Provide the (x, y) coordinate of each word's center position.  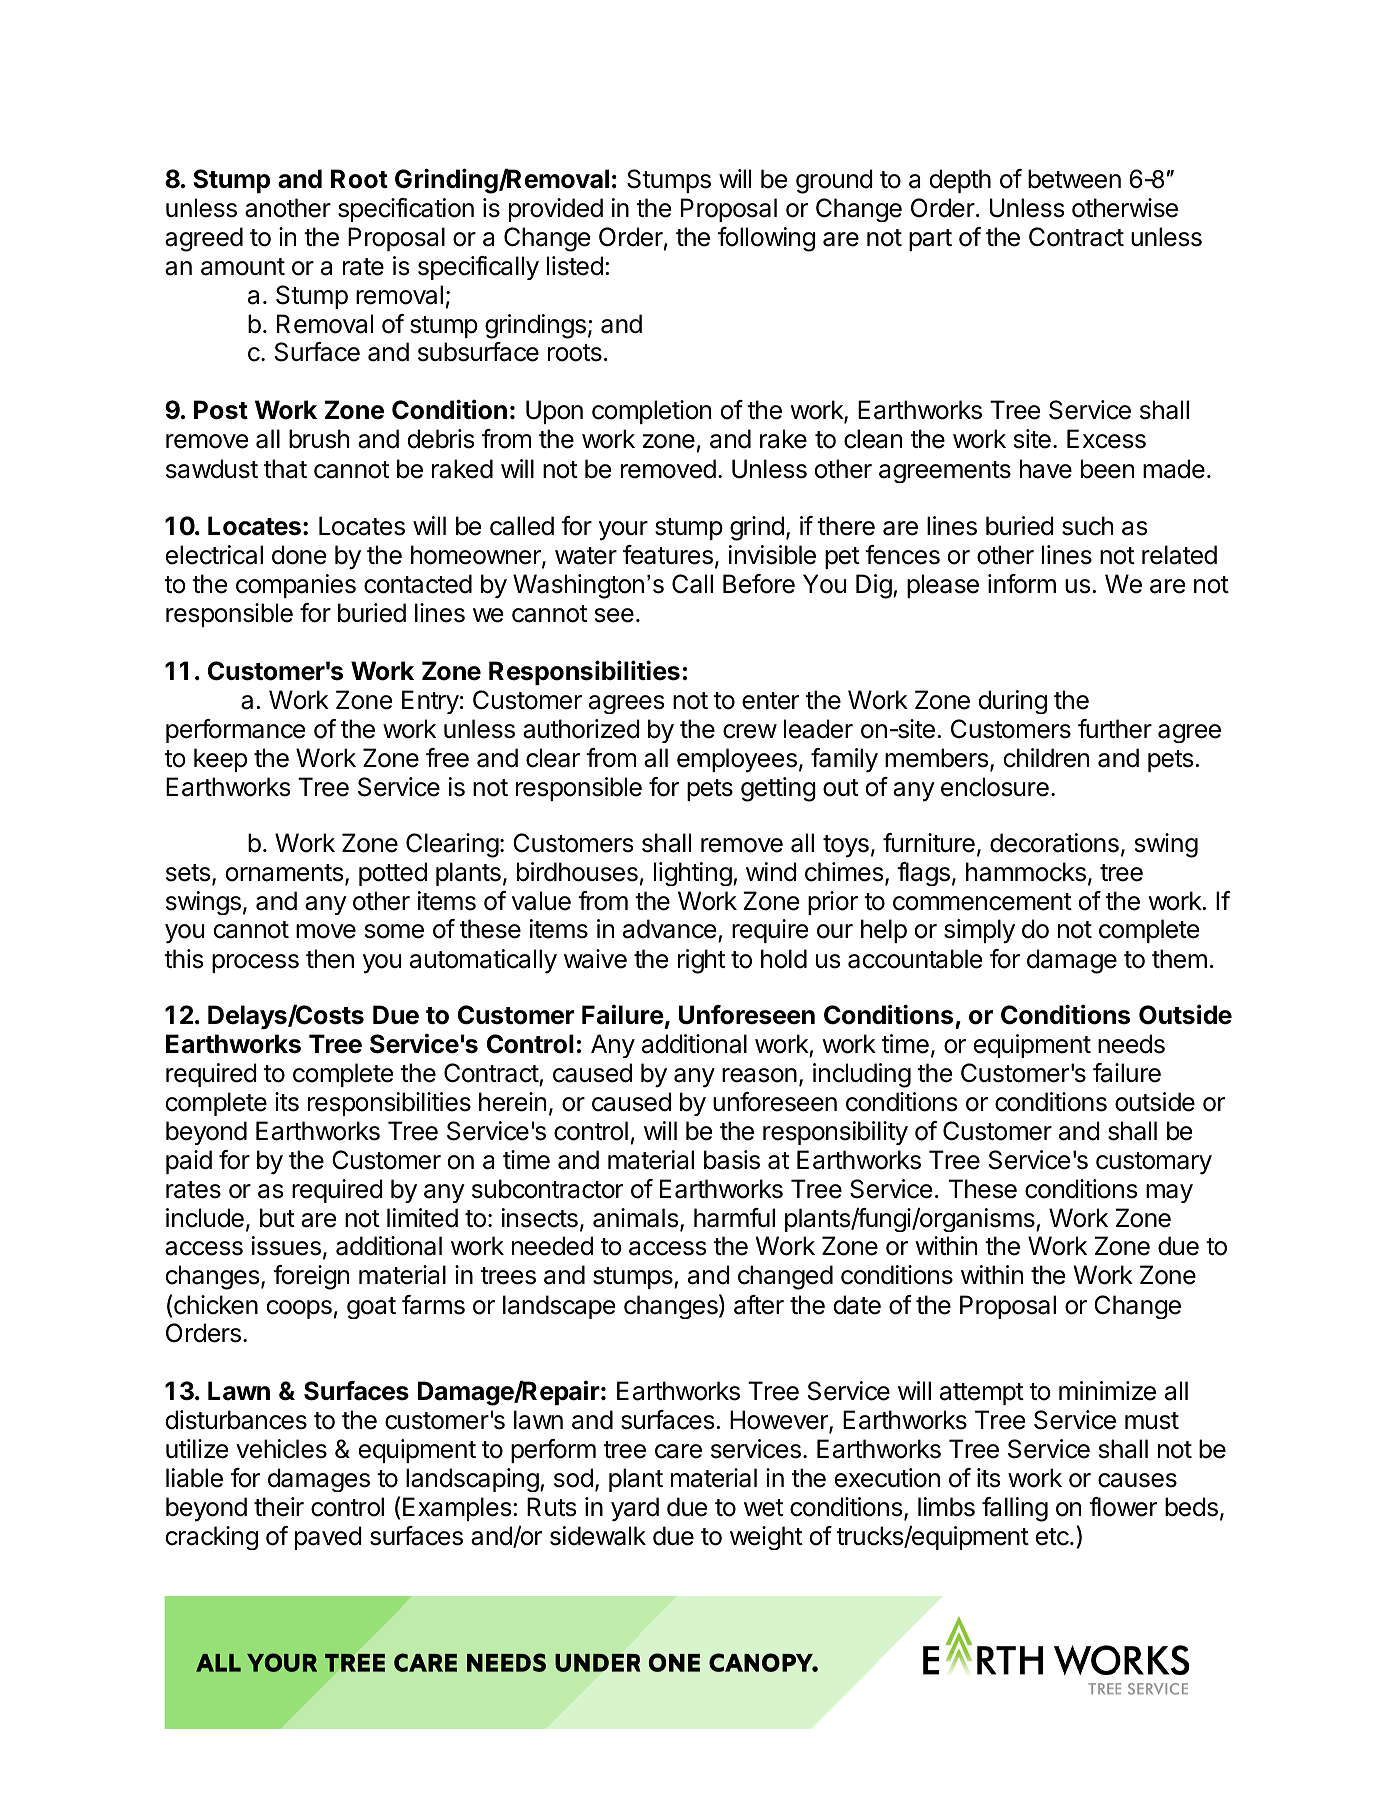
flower (1123, 1507)
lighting (693, 874)
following (766, 239)
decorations (1054, 843)
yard (635, 1509)
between (1074, 179)
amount (243, 267)
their (279, 1507)
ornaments (284, 873)
